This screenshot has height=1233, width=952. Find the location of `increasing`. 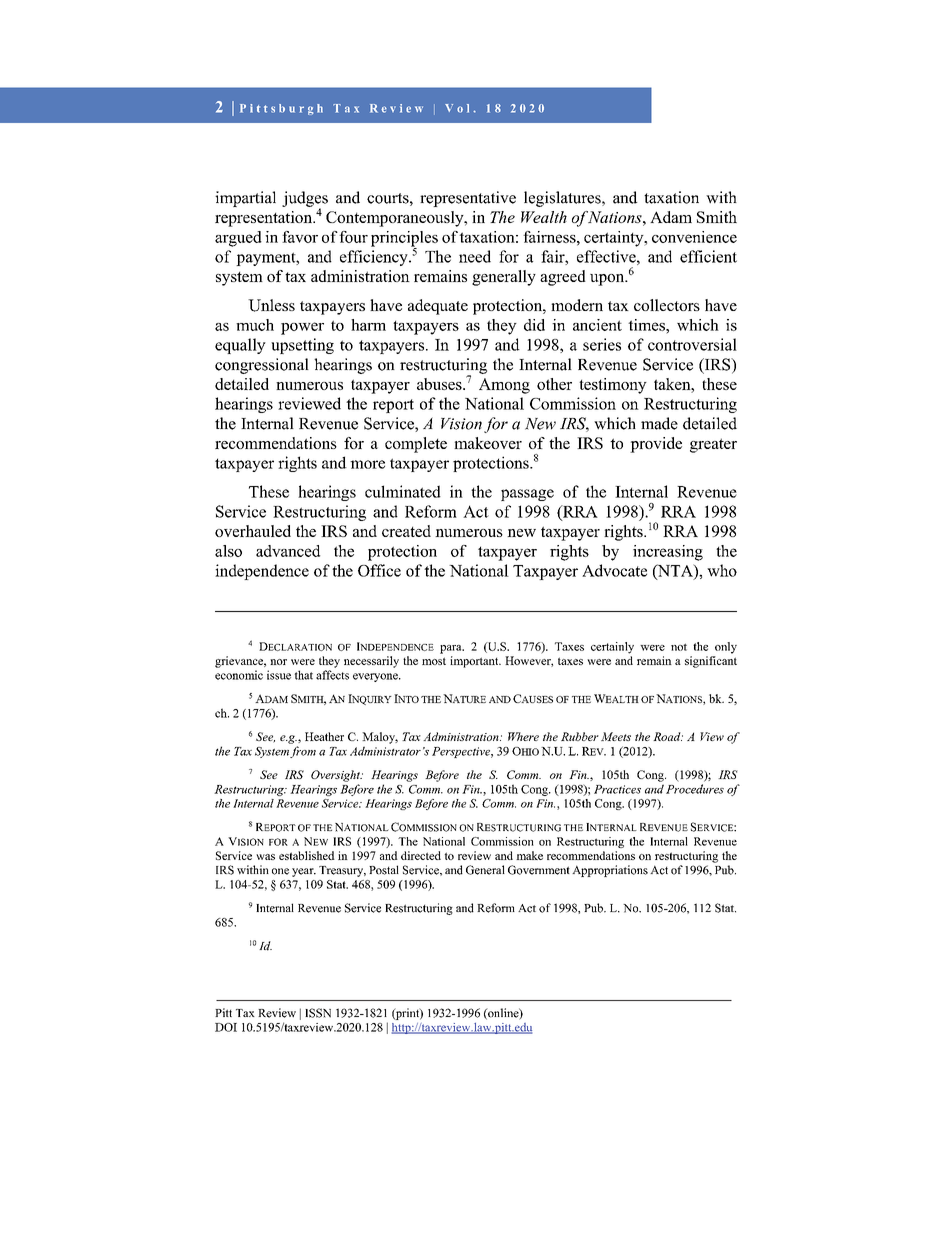

increasing is located at coordinates (668, 553).
